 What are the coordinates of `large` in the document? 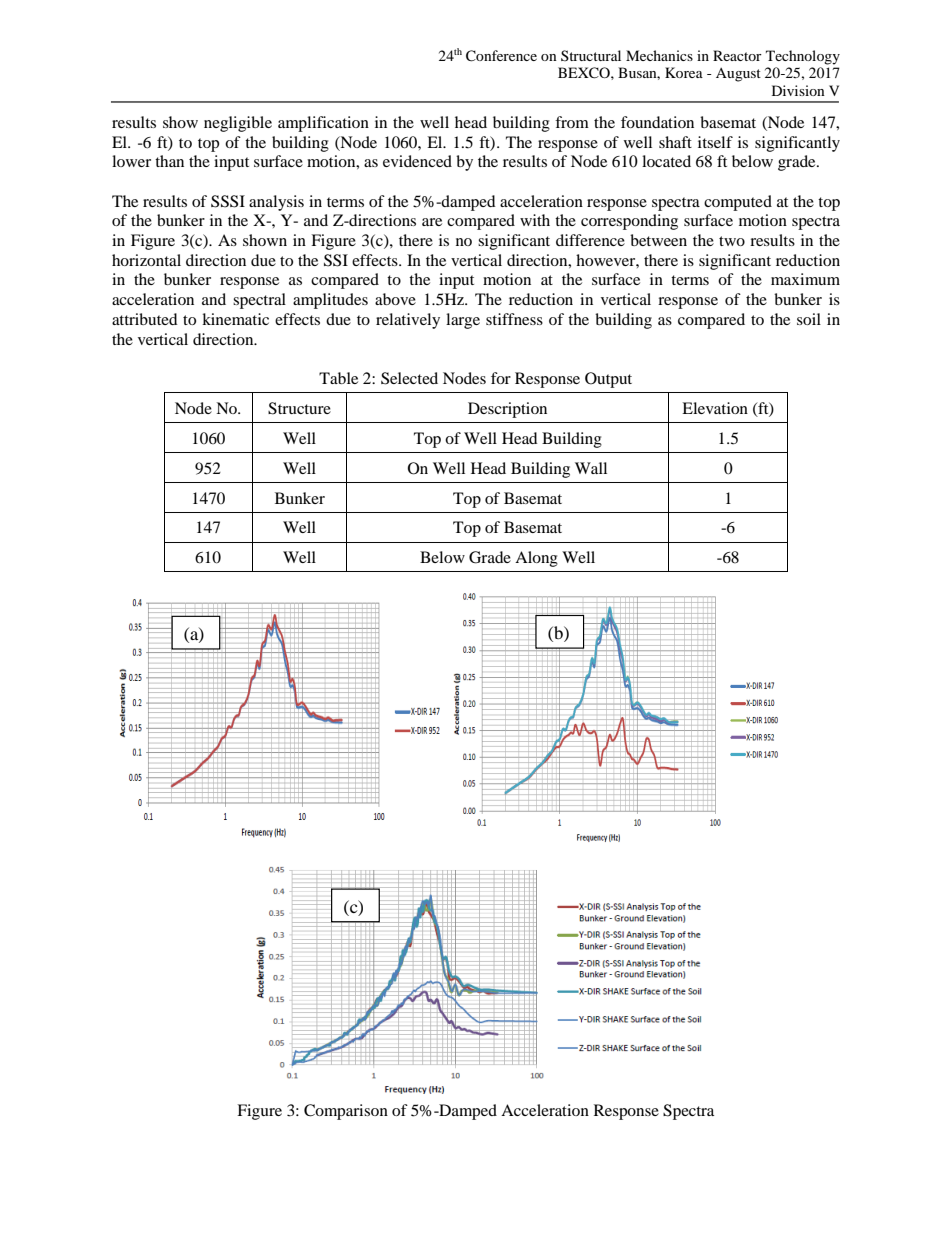 It's located at (463, 321).
